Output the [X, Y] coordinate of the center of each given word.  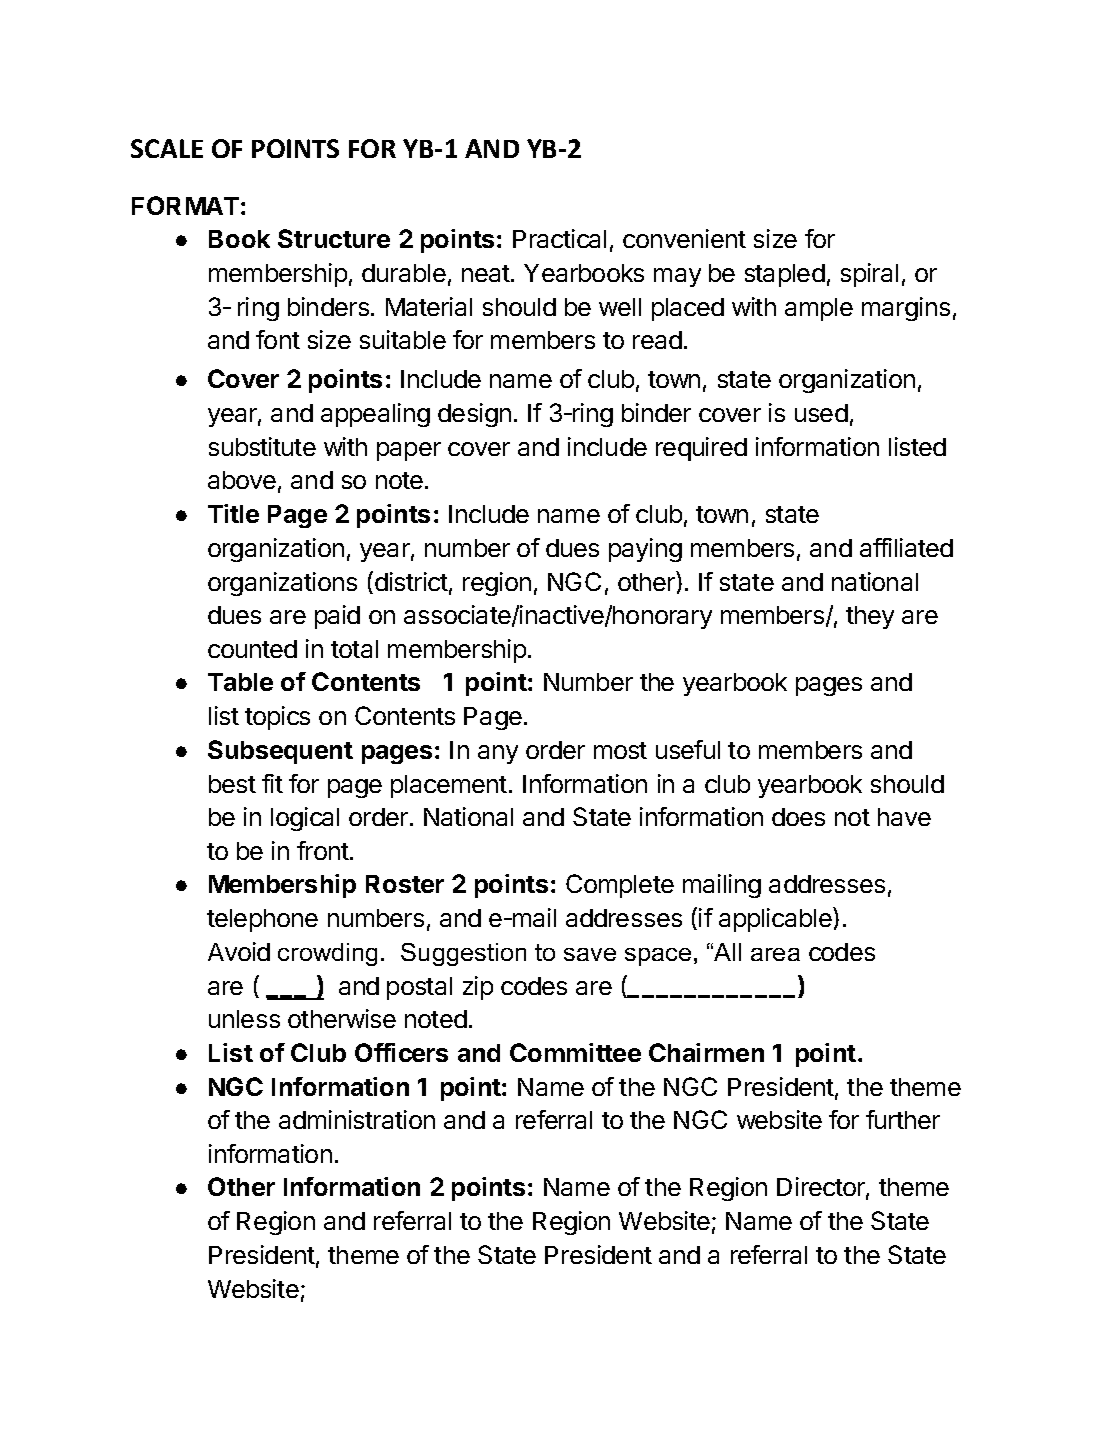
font [278, 339]
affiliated [906, 547]
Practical [559, 238]
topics [277, 718]
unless [244, 1019]
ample [819, 309]
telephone [262, 920]
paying [645, 550]
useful [688, 749]
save [590, 954]
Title [233, 513]
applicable [776, 919]
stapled [785, 275]
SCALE [167, 148]
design [474, 415]
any [498, 754]
